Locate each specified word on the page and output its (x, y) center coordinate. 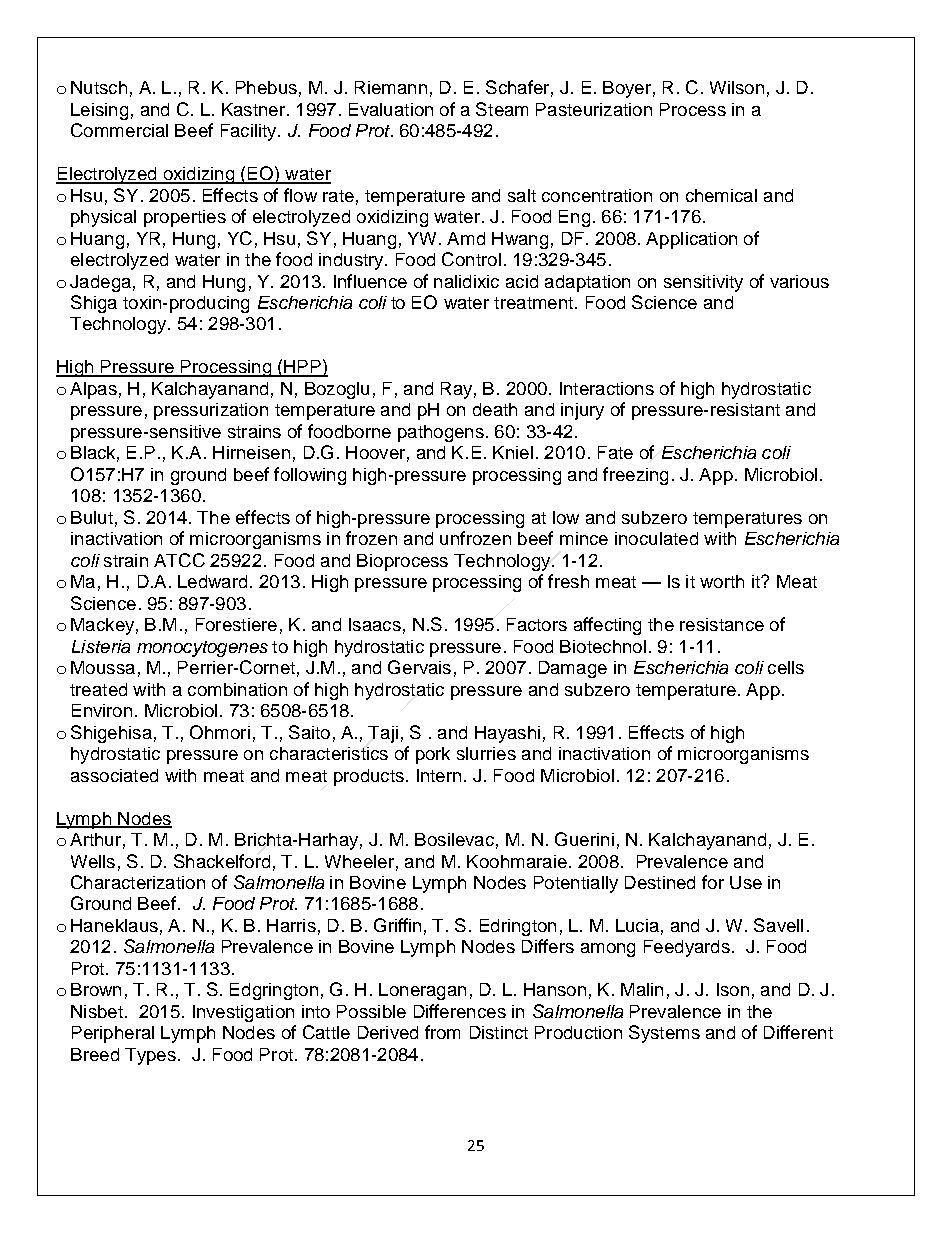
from (442, 1032)
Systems (664, 1034)
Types (150, 1056)
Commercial (119, 130)
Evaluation (391, 109)
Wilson (737, 87)
